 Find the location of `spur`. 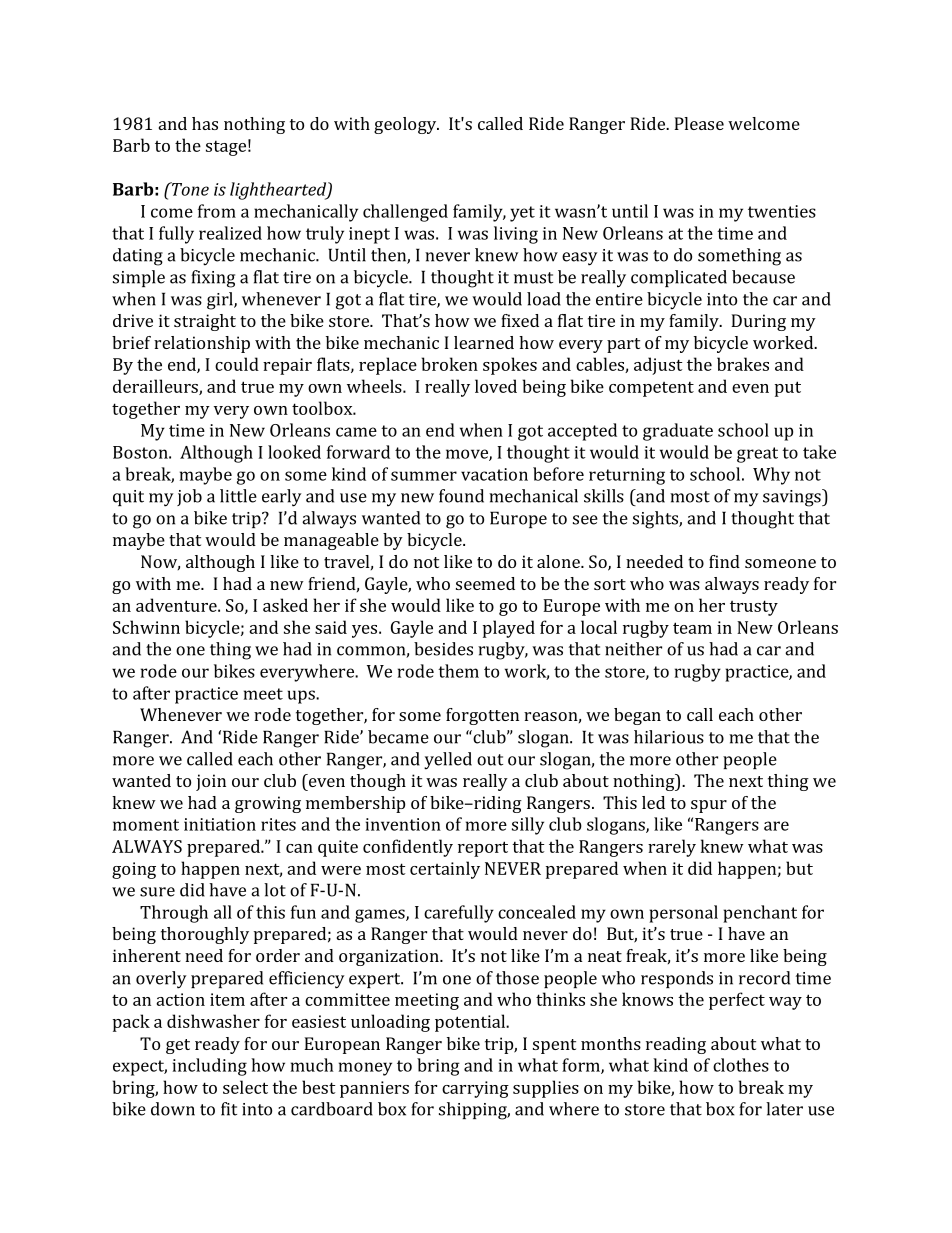

spur is located at coordinates (709, 806).
